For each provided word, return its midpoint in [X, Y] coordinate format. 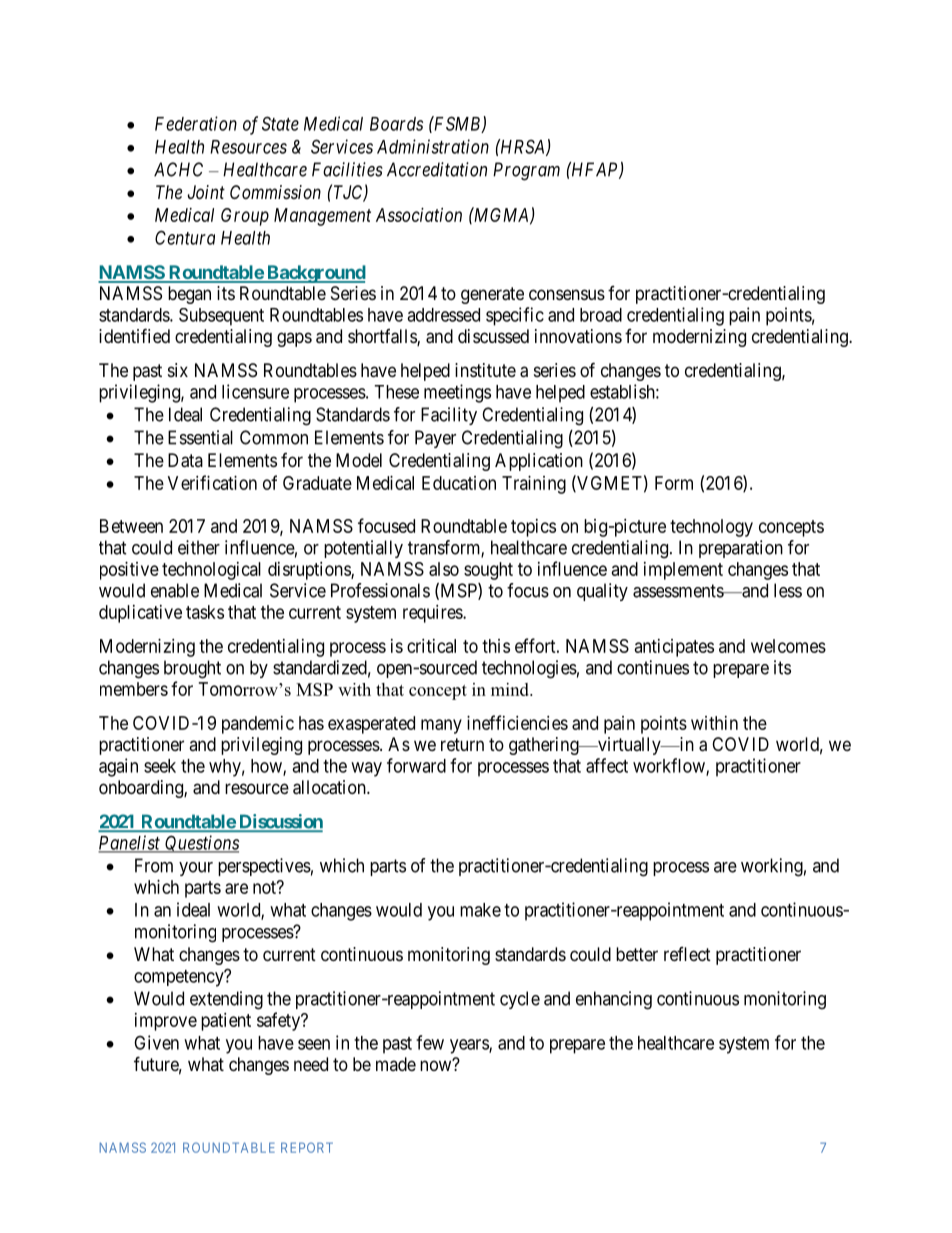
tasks [205, 612]
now [437, 1065]
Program [526, 171]
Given [156, 1042]
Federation [196, 123]
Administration [433, 146]
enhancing [614, 1000]
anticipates [674, 648]
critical [431, 646]
